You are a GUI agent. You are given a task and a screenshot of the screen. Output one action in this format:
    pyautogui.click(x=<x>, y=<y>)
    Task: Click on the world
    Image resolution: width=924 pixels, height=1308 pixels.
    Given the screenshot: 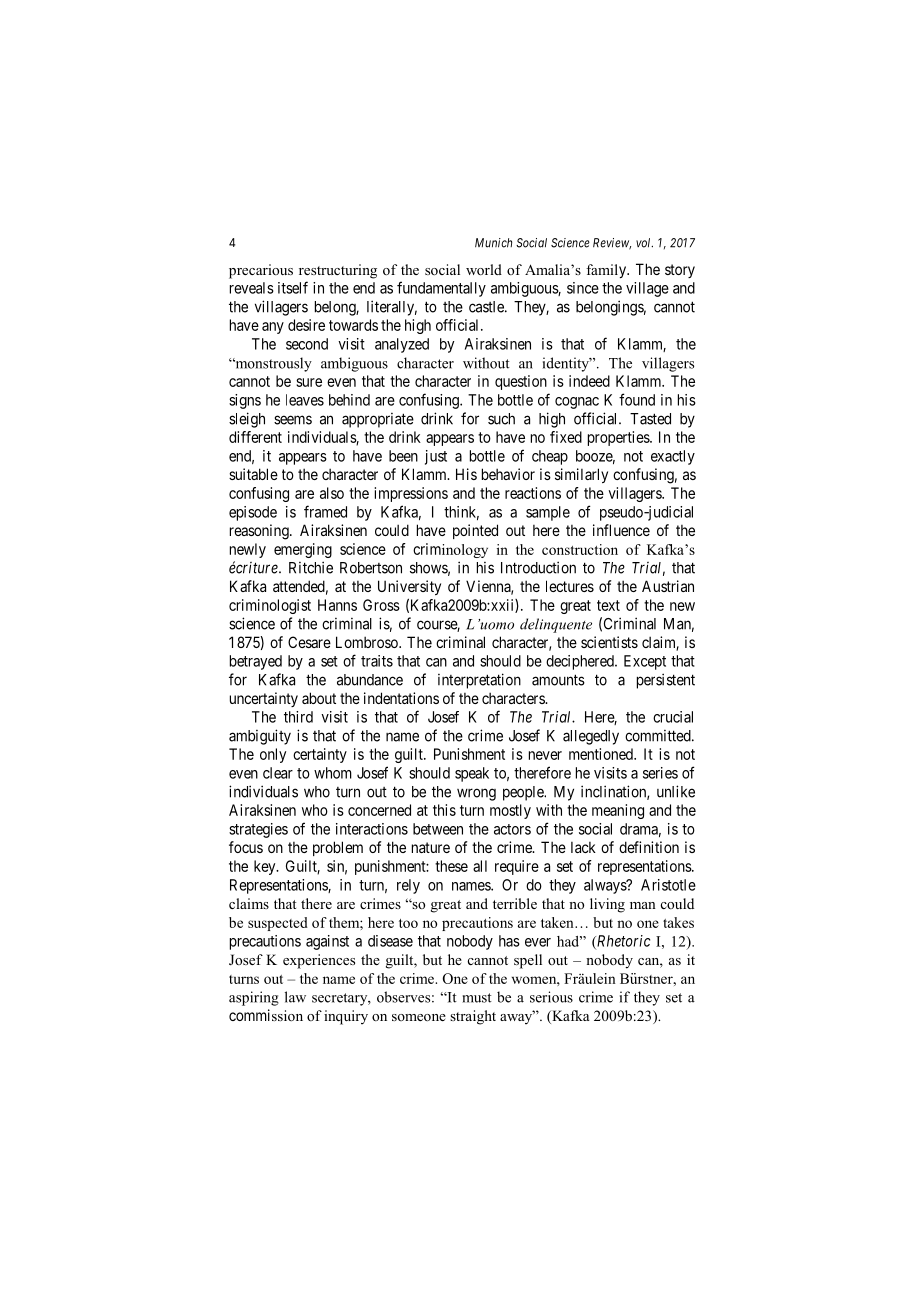 What is the action you would take?
    pyautogui.click(x=484, y=269)
